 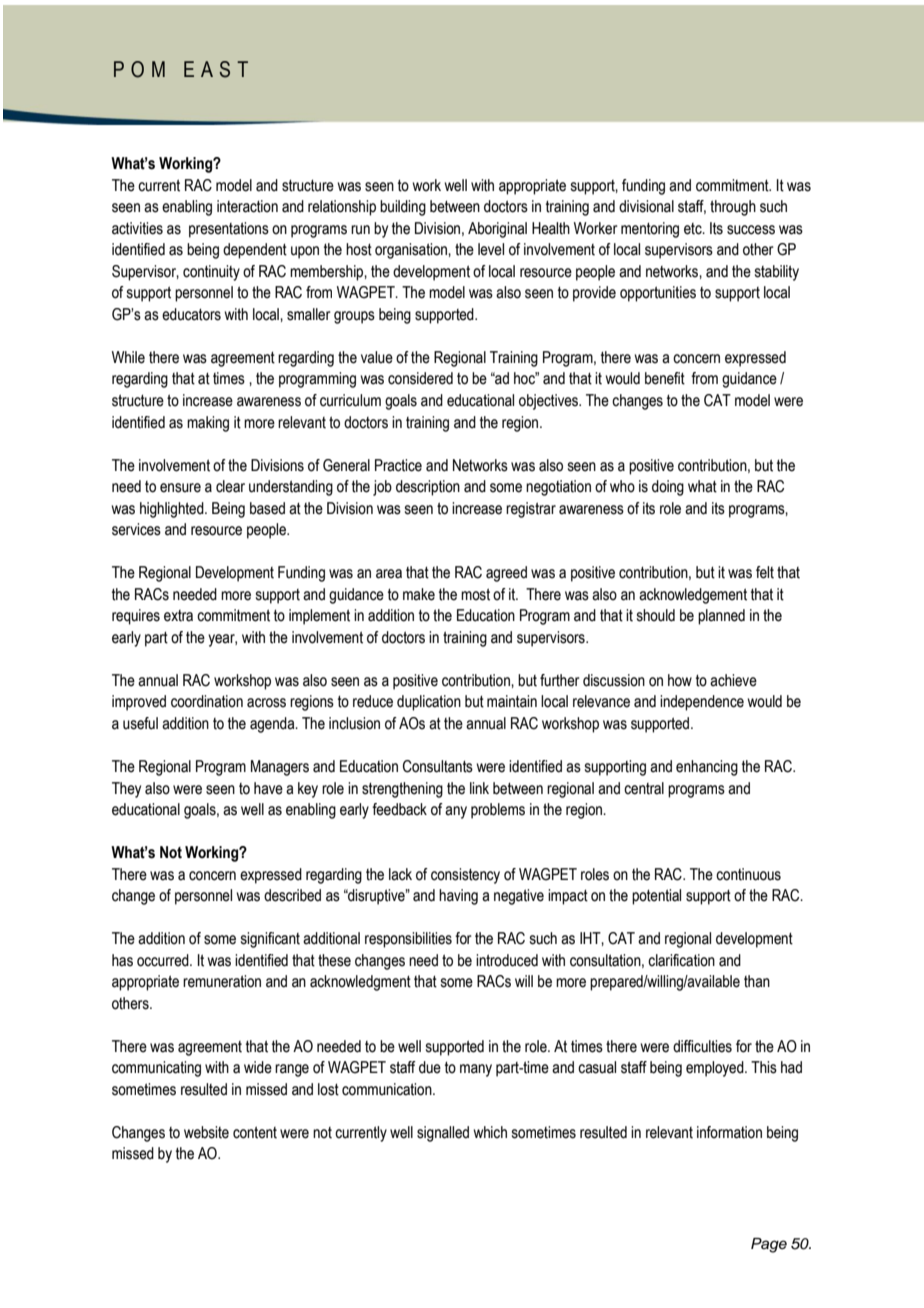 I want to click on introduced, so click(x=507, y=960).
